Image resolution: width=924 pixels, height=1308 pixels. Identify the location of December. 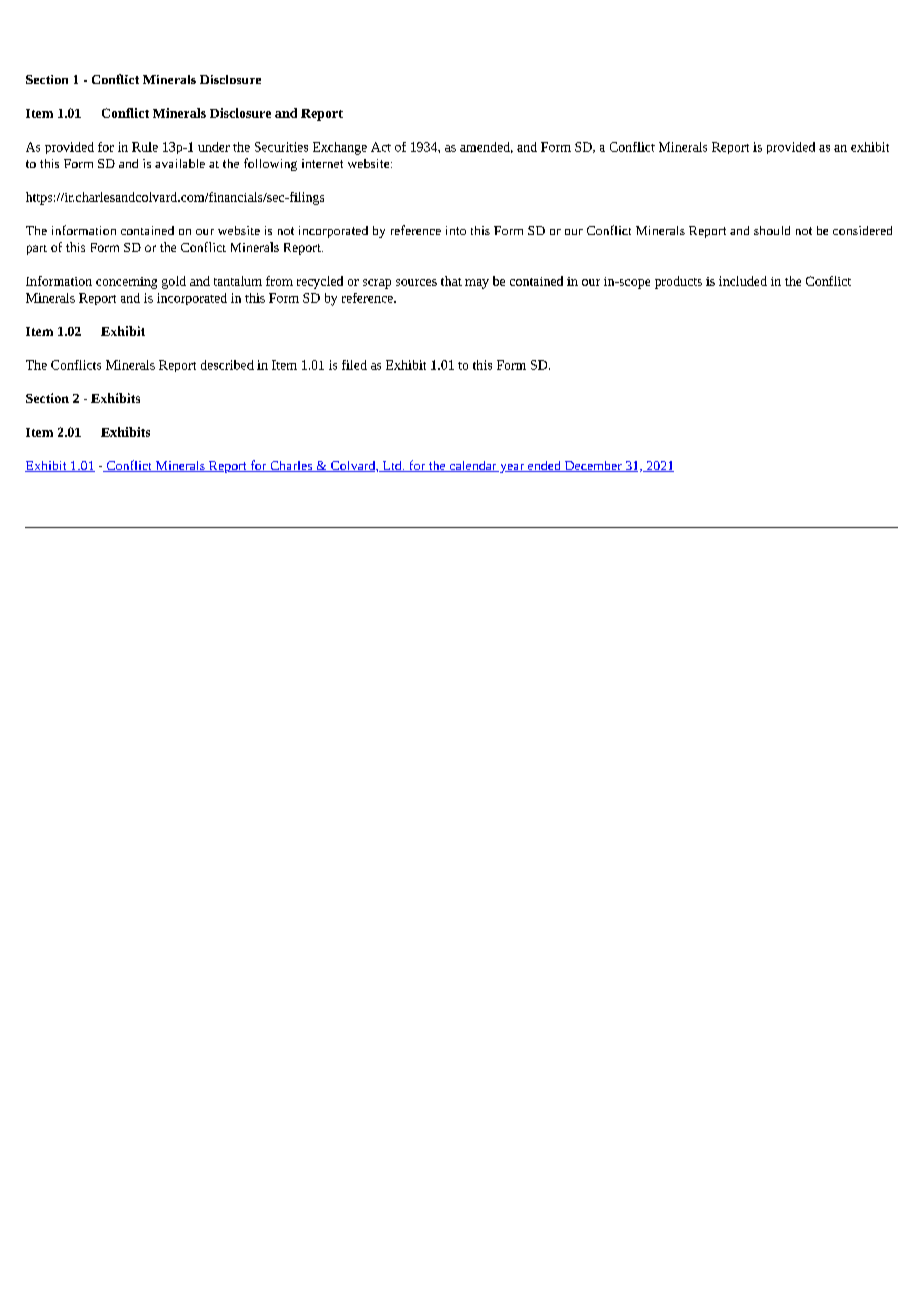
(593, 466).
